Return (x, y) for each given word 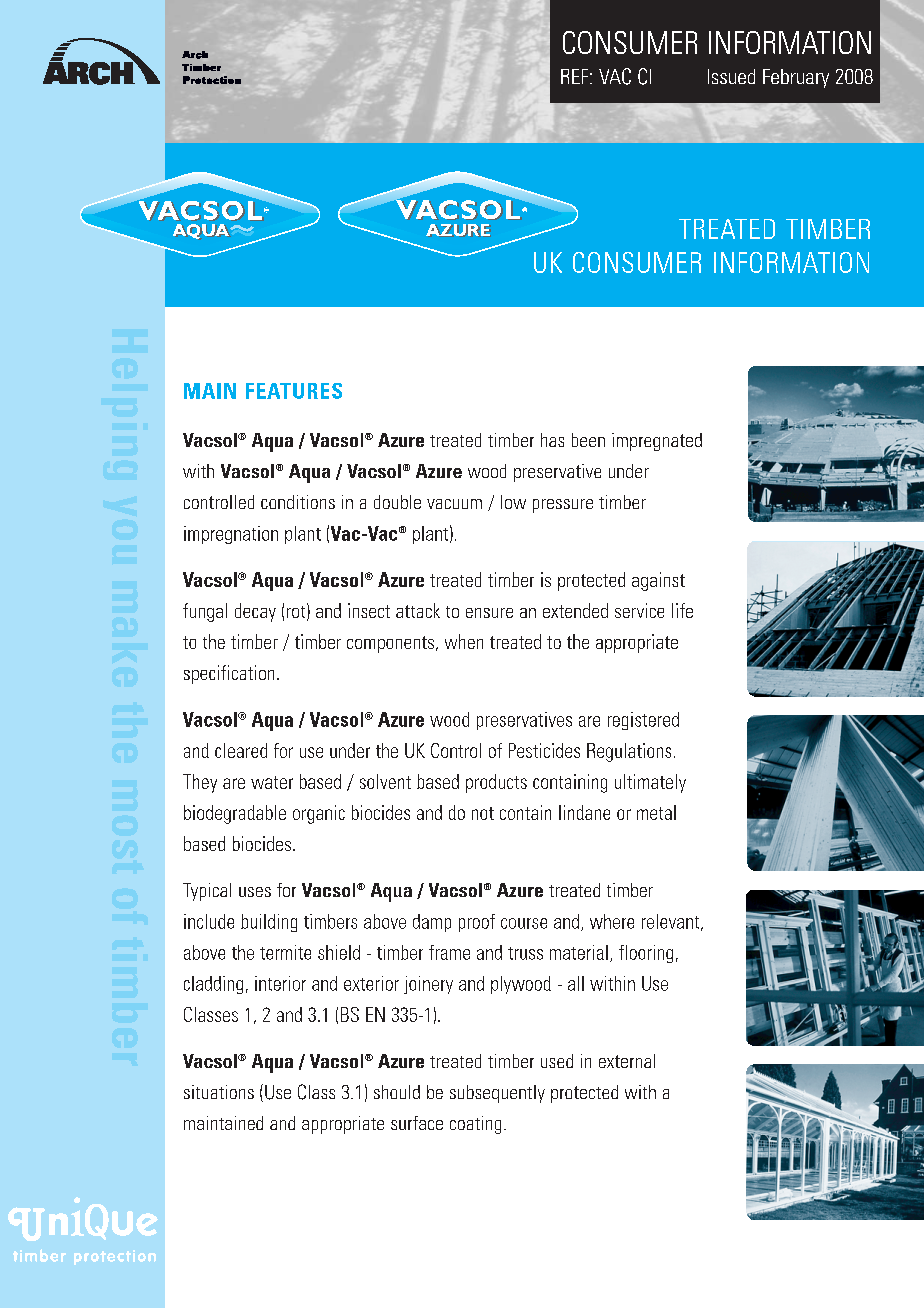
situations (219, 1092)
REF (576, 76)
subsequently (497, 1094)
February (796, 78)
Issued (731, 76)
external (627, 1061)
